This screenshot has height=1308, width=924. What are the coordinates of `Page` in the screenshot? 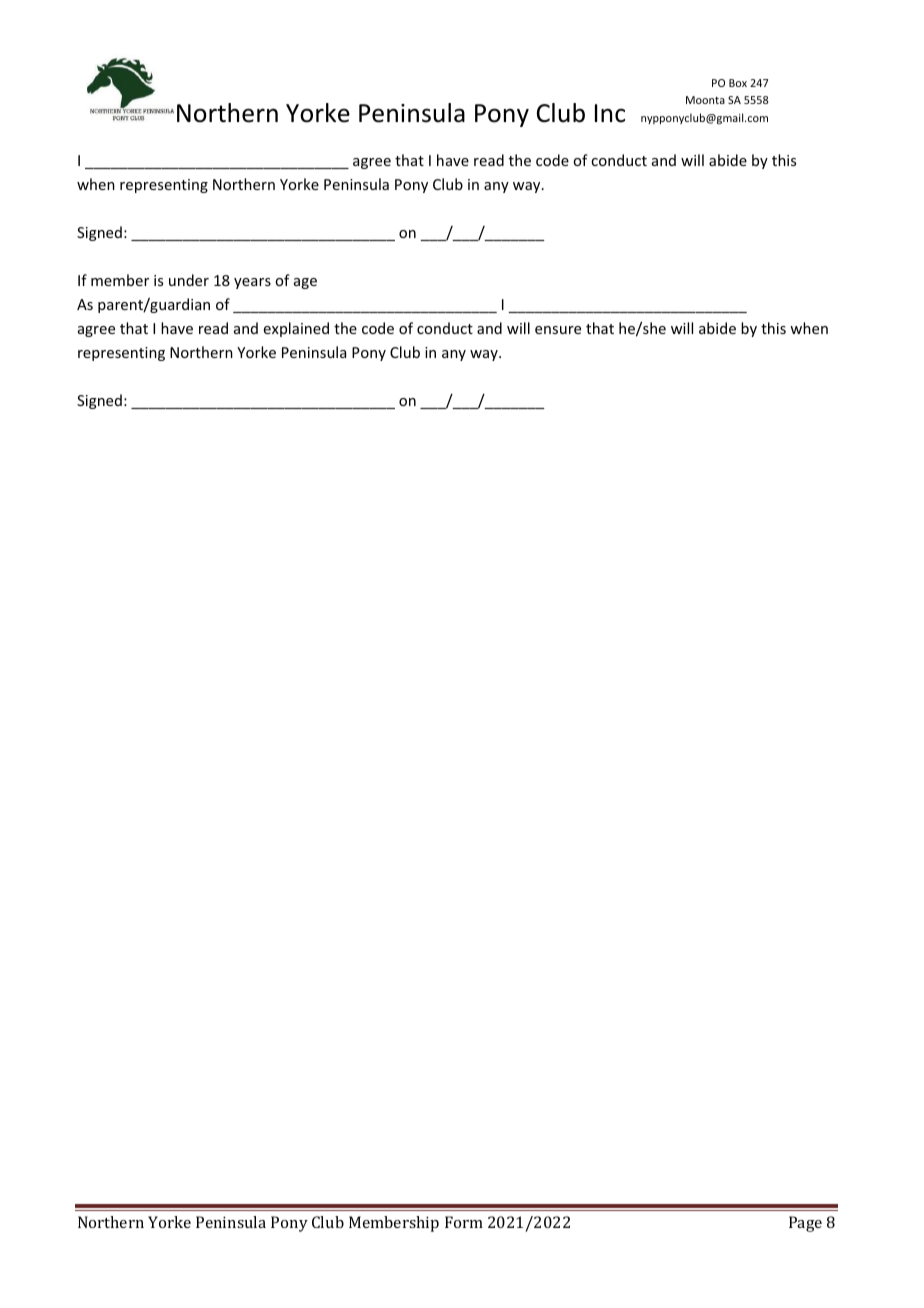 It's located at (805, 1224).
